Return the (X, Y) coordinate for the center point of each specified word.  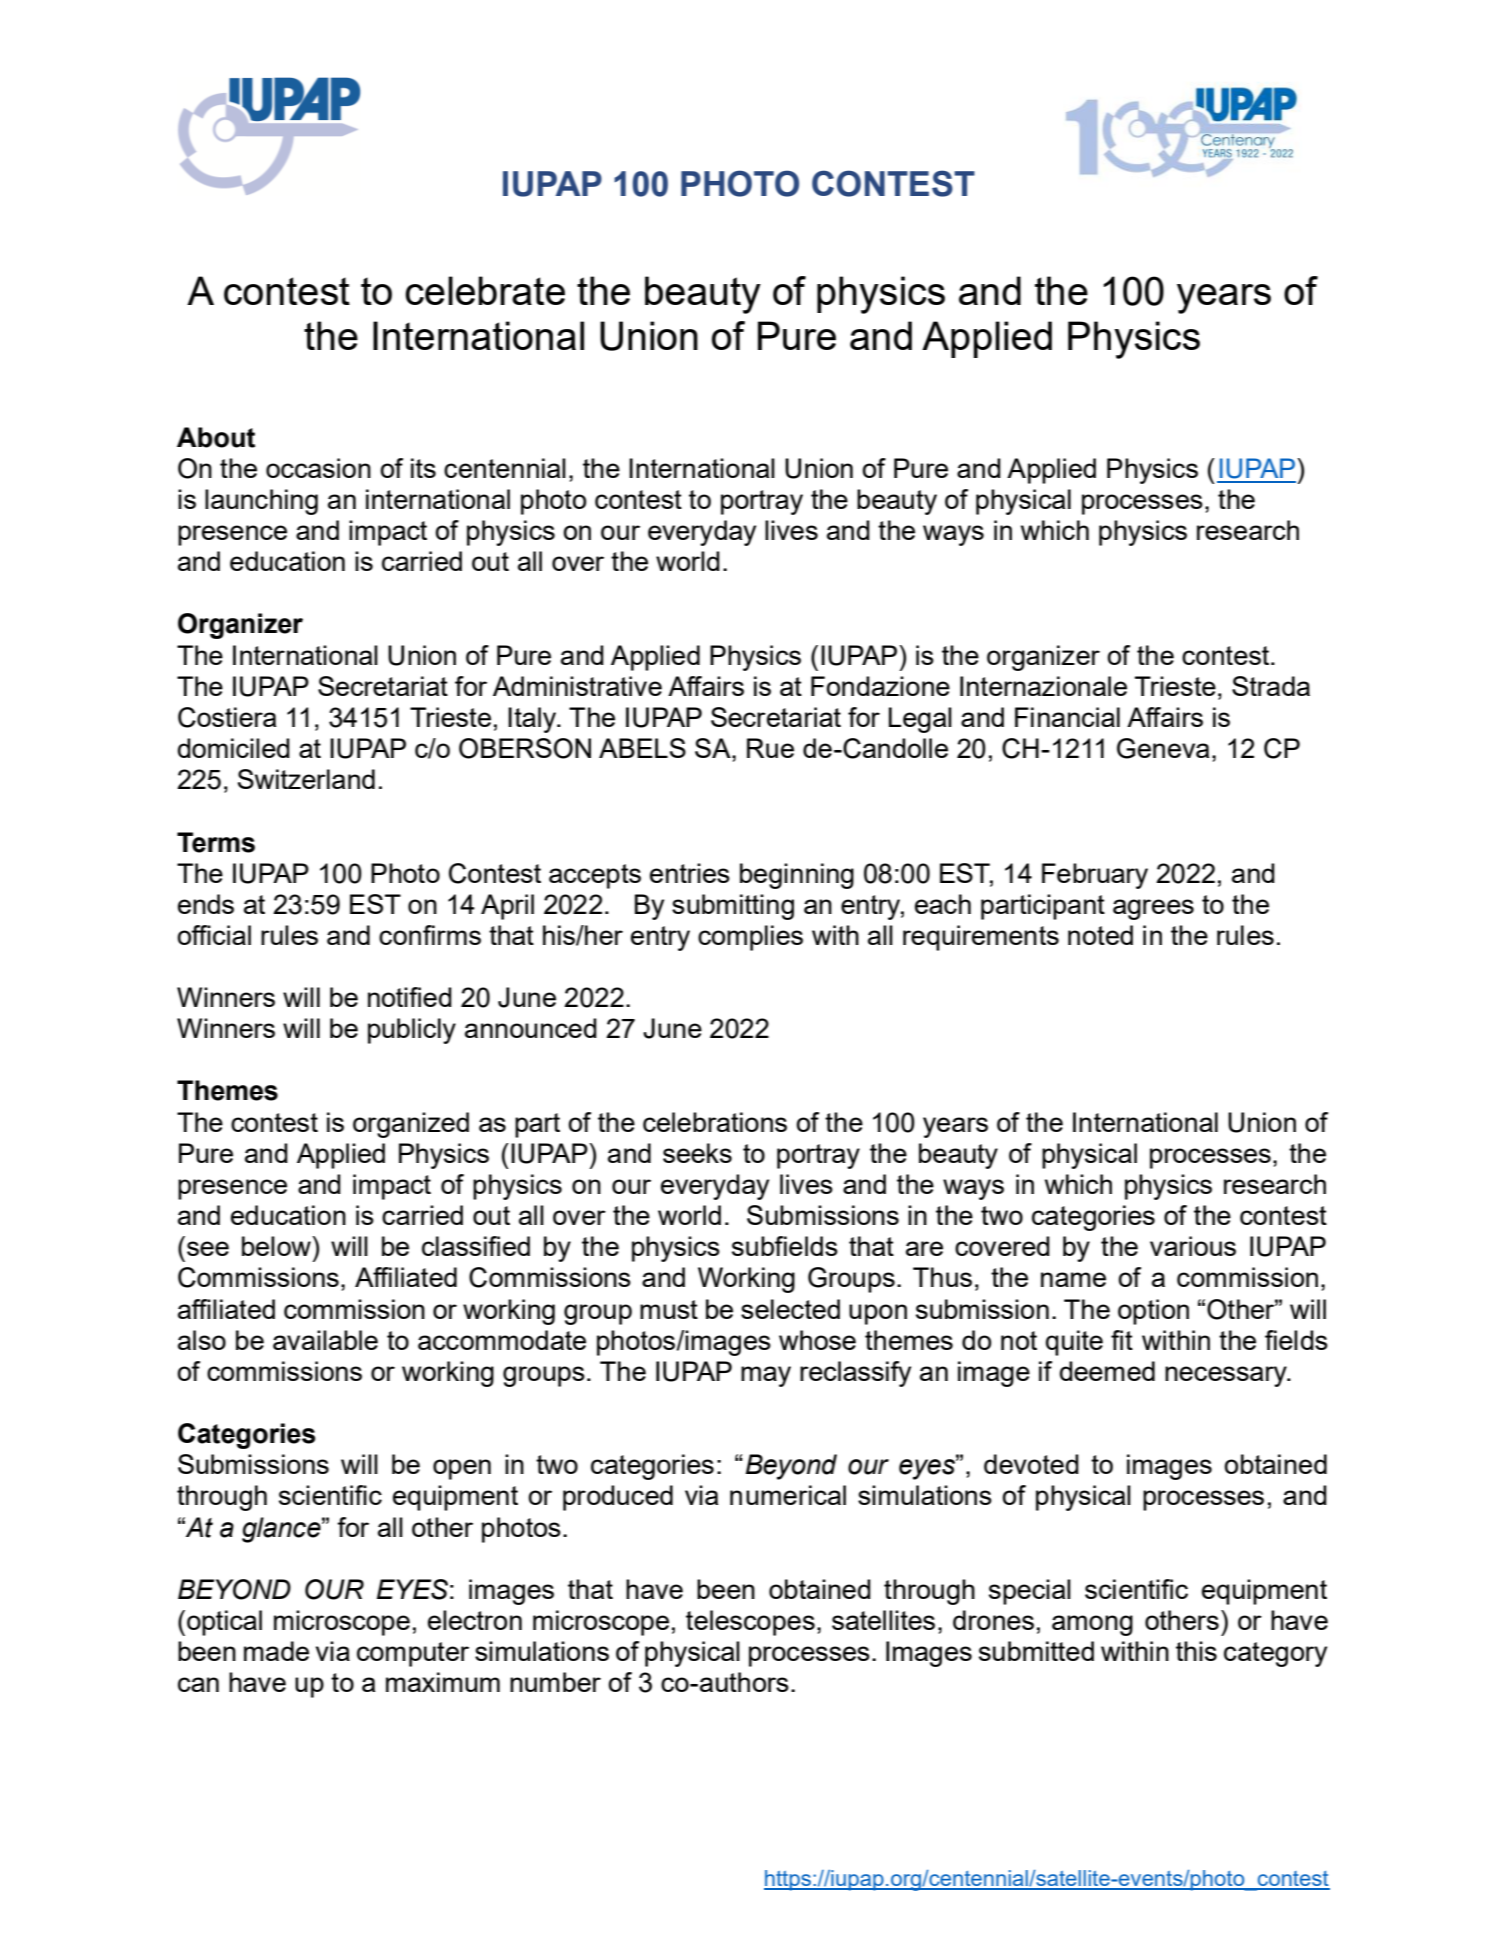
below (277, 1246)
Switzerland (306, 779)
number (555, 1682)
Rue (770, 748)
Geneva (1163, 748)
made (276, 1651)
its (423, 468)
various (1193, 1246)
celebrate (485, 290)
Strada (1271, 686)
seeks (697, 1153)
